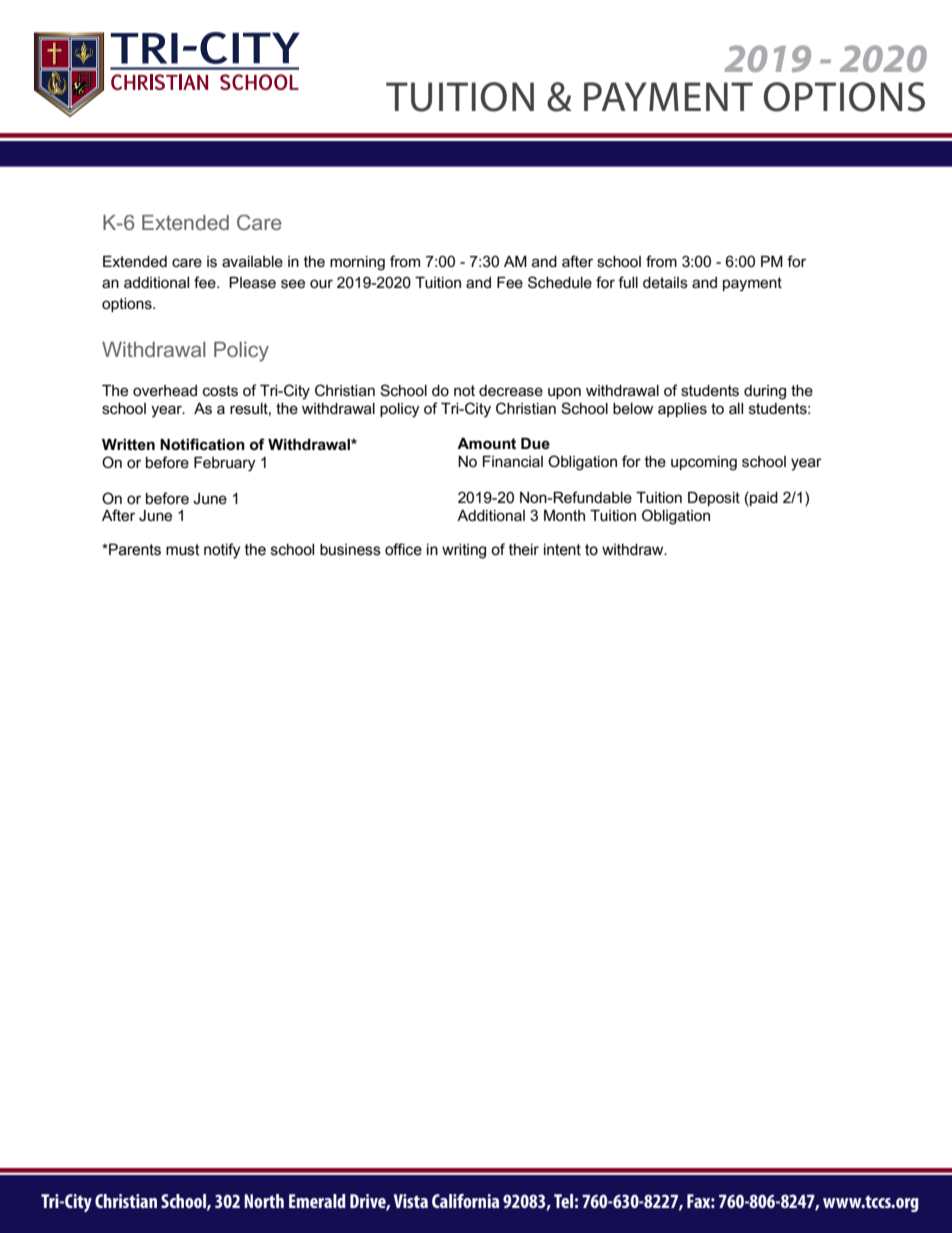  What do you see at coordinates (464, 551) in the image?
I see `writing` at bounding box center [464, 551].
